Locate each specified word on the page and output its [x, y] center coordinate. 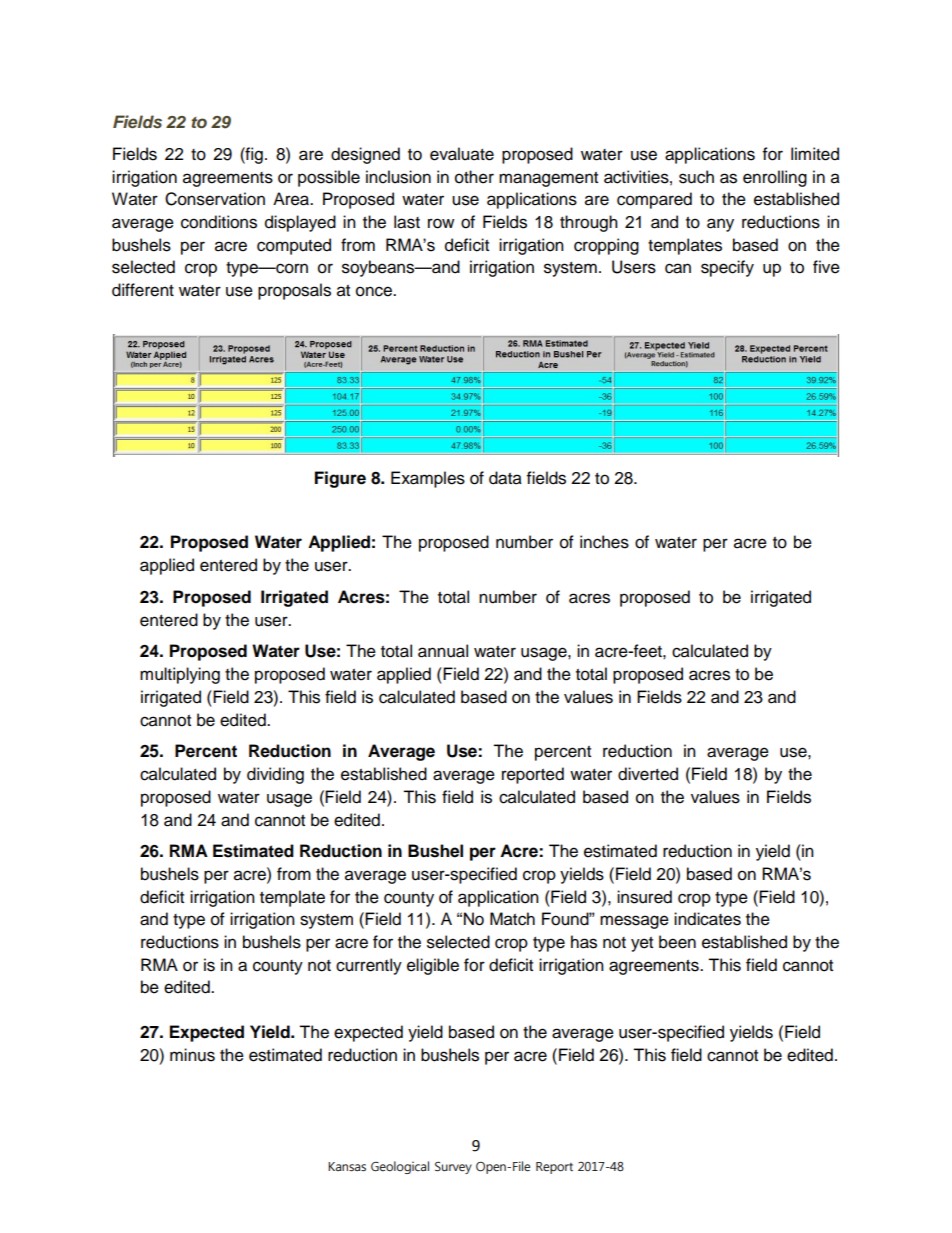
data [505, 478]
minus [192, 1055]
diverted [648, 774]
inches [604, 542]
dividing [275, 775]
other [474, 177]
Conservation [215, 199]
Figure [340, 479]
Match [512, 919]
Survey [453, 1168]
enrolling [775, 178]
